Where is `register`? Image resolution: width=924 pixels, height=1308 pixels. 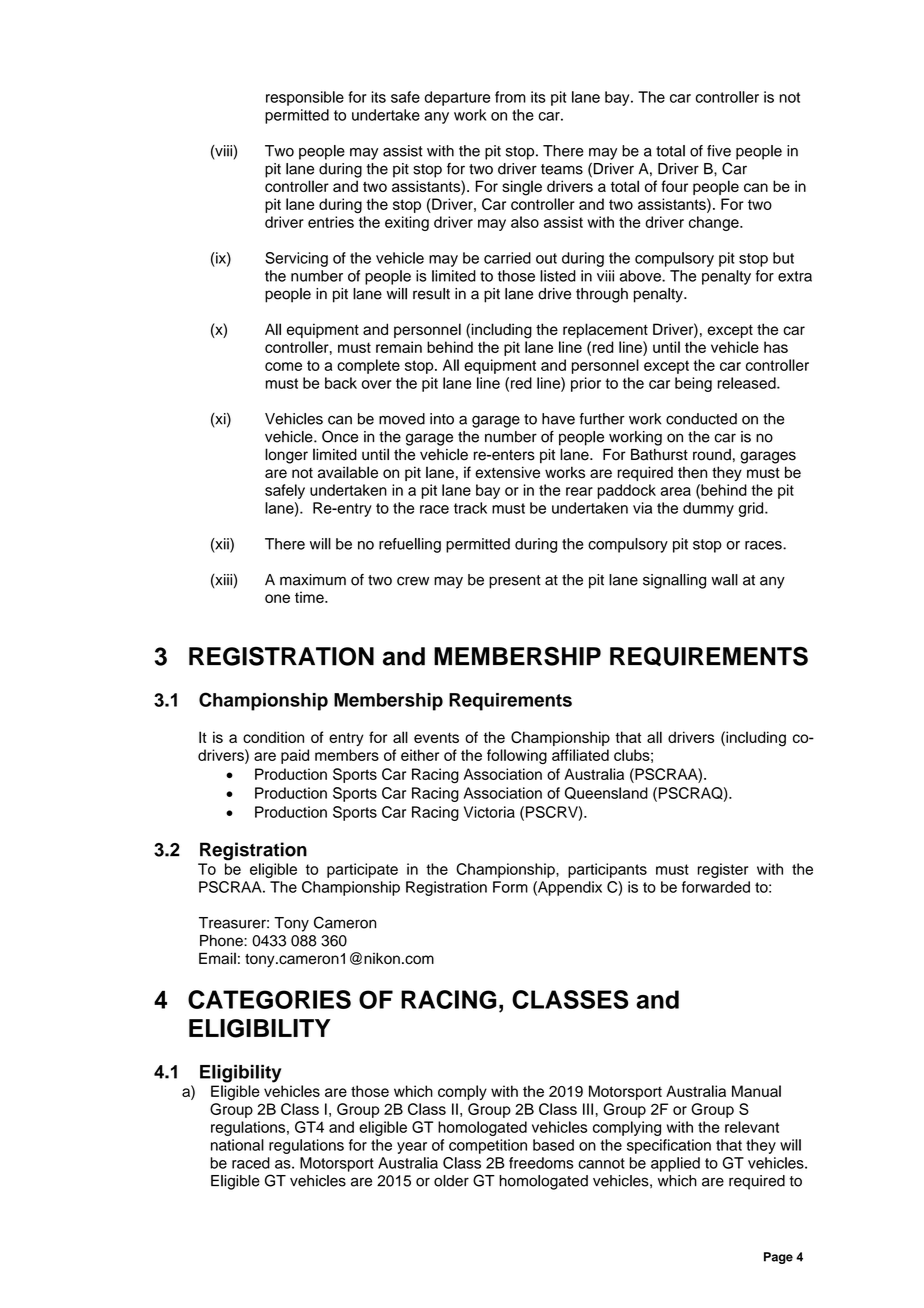 register is located at coordinates (723, 870).
